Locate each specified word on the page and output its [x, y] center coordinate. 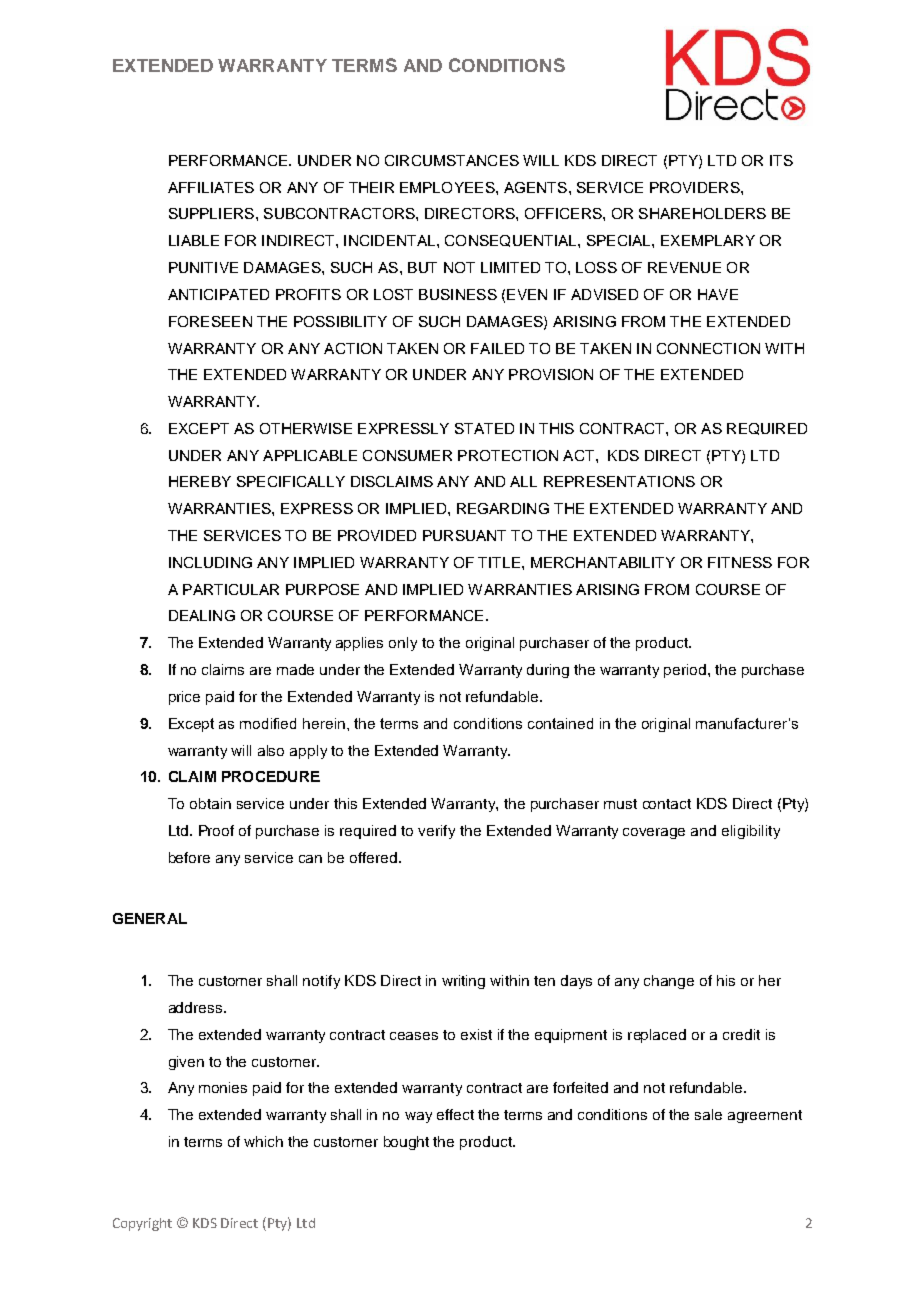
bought [406, 1143]
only [403, 644]
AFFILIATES [211, 187]
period [686, 671]
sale [708, 1114]
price [184, 698]
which [263, 1141]
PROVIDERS [696, 187]
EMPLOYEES [448, 187]
